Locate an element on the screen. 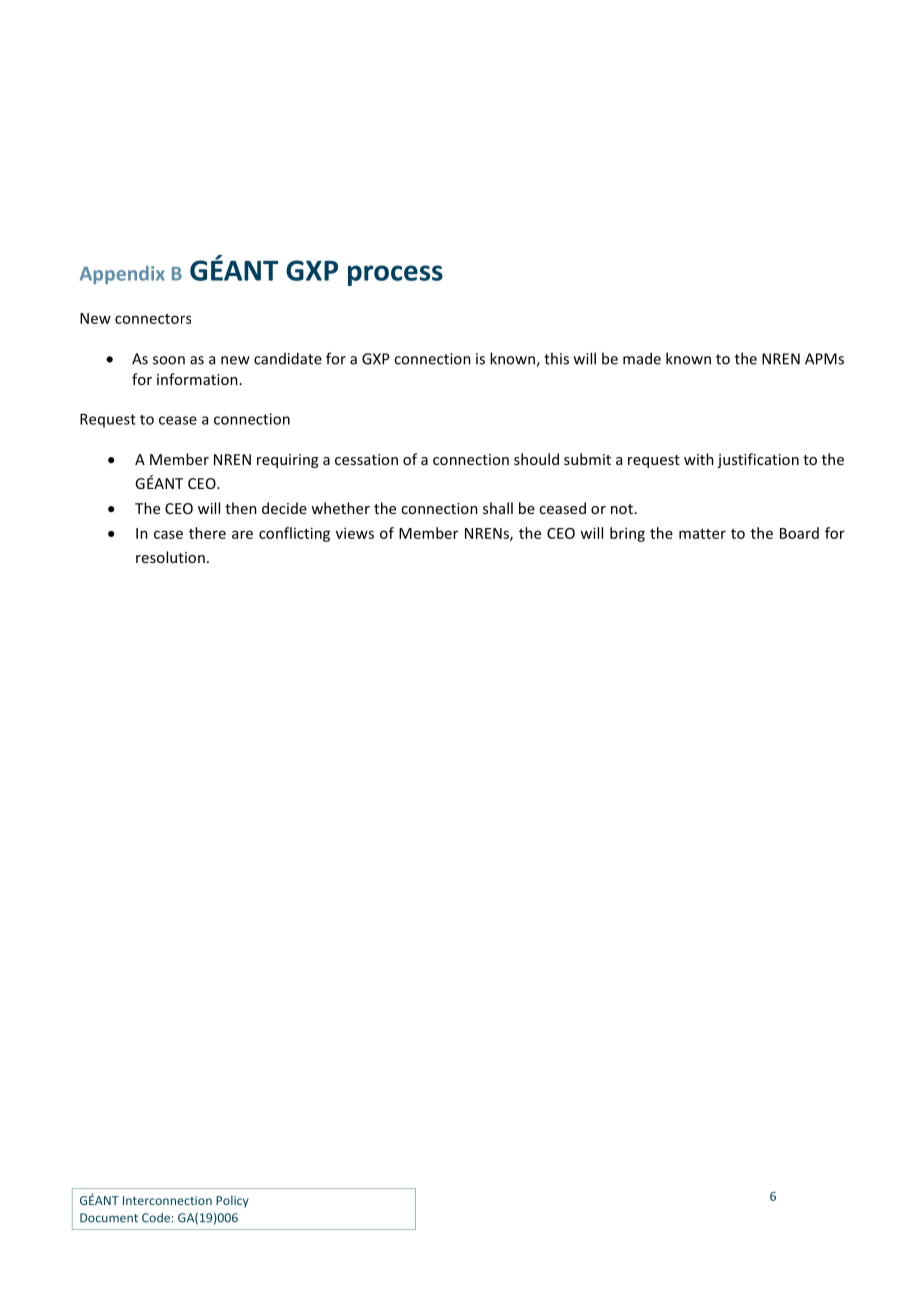 This screenshot has height=1308, width=924. matter is located at coordinates (702, 534).
